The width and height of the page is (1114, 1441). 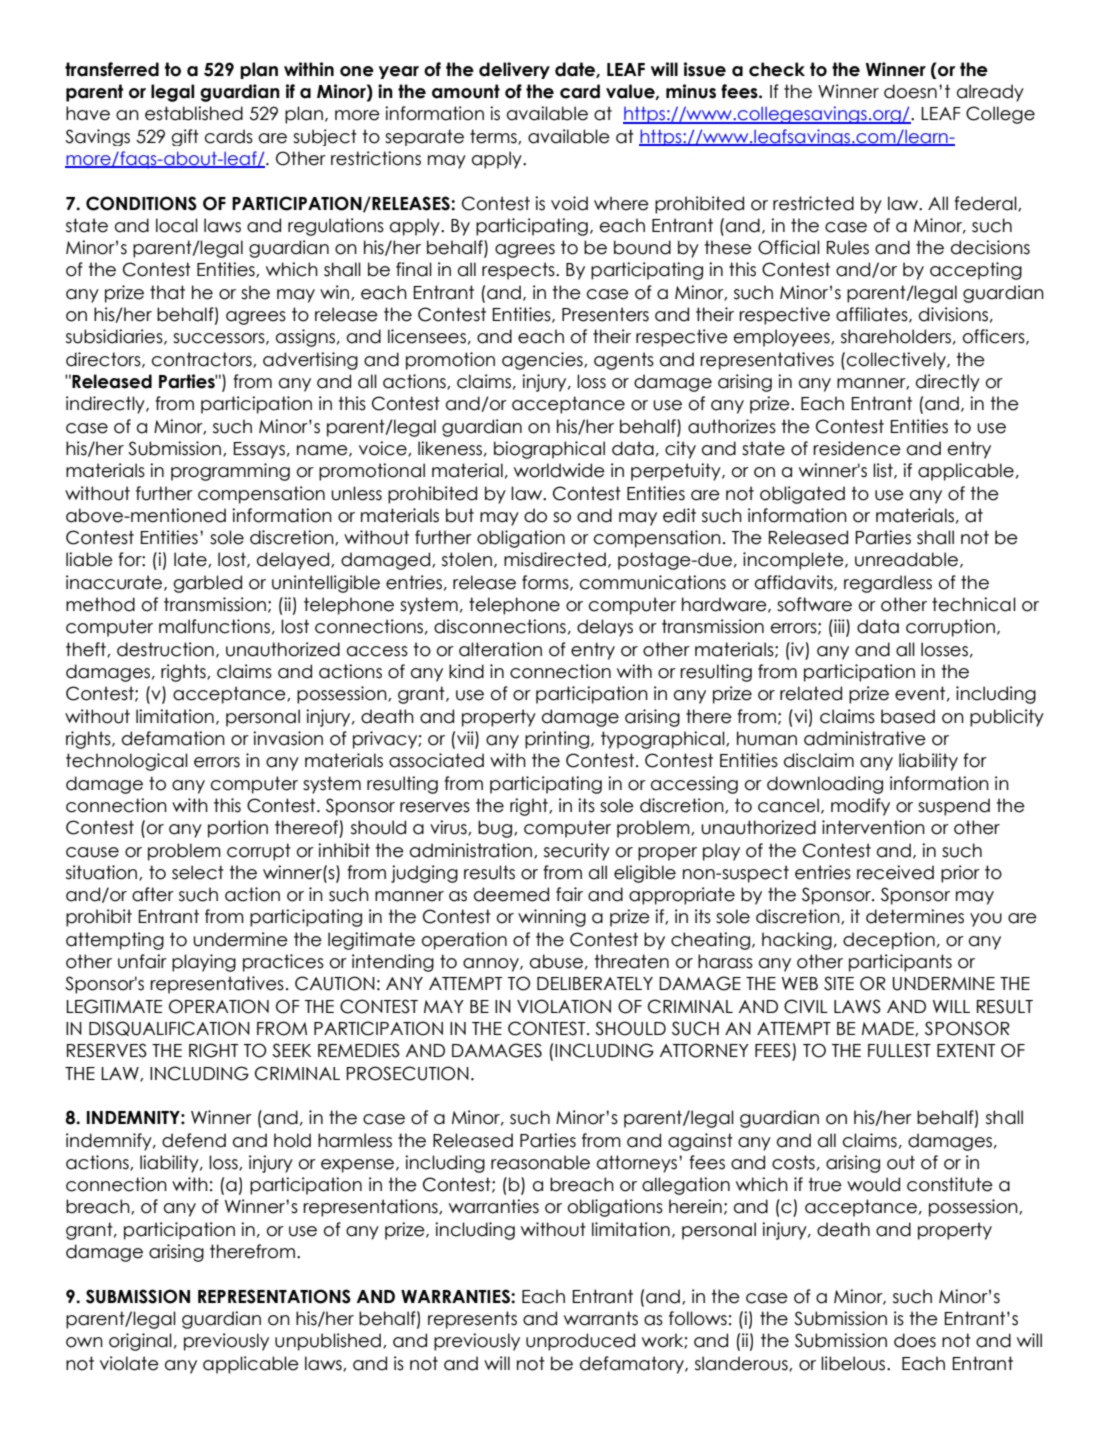 What do you see at coordinates (230, 472) in the page?
I see `programming` at bounding box center [230, 472].
